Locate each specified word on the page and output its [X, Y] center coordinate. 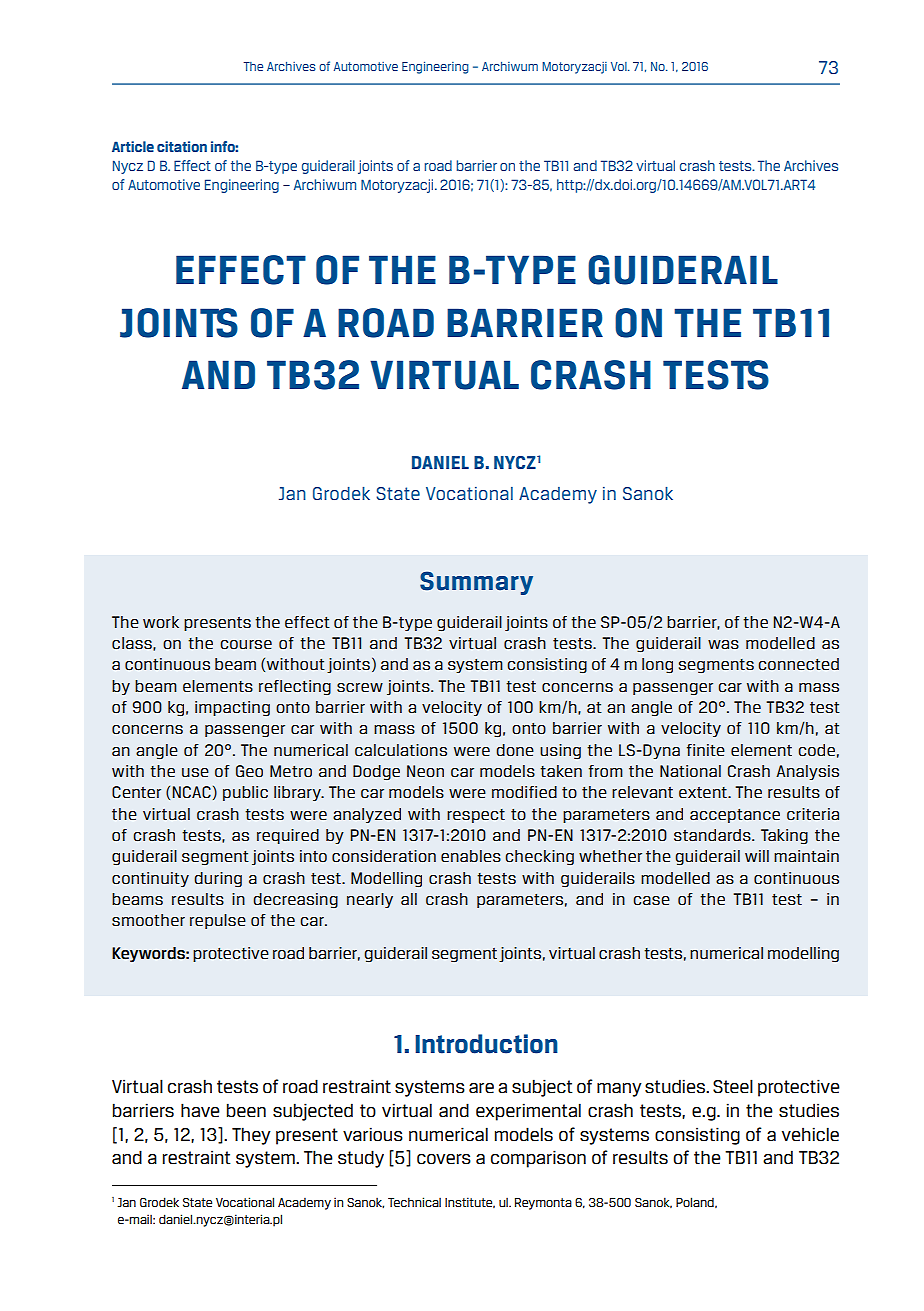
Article [133, 146]
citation [182, 146]
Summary [476, 583]
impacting [232, 709]
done [515, 750]
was [723, 644]
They [251, 1136]
